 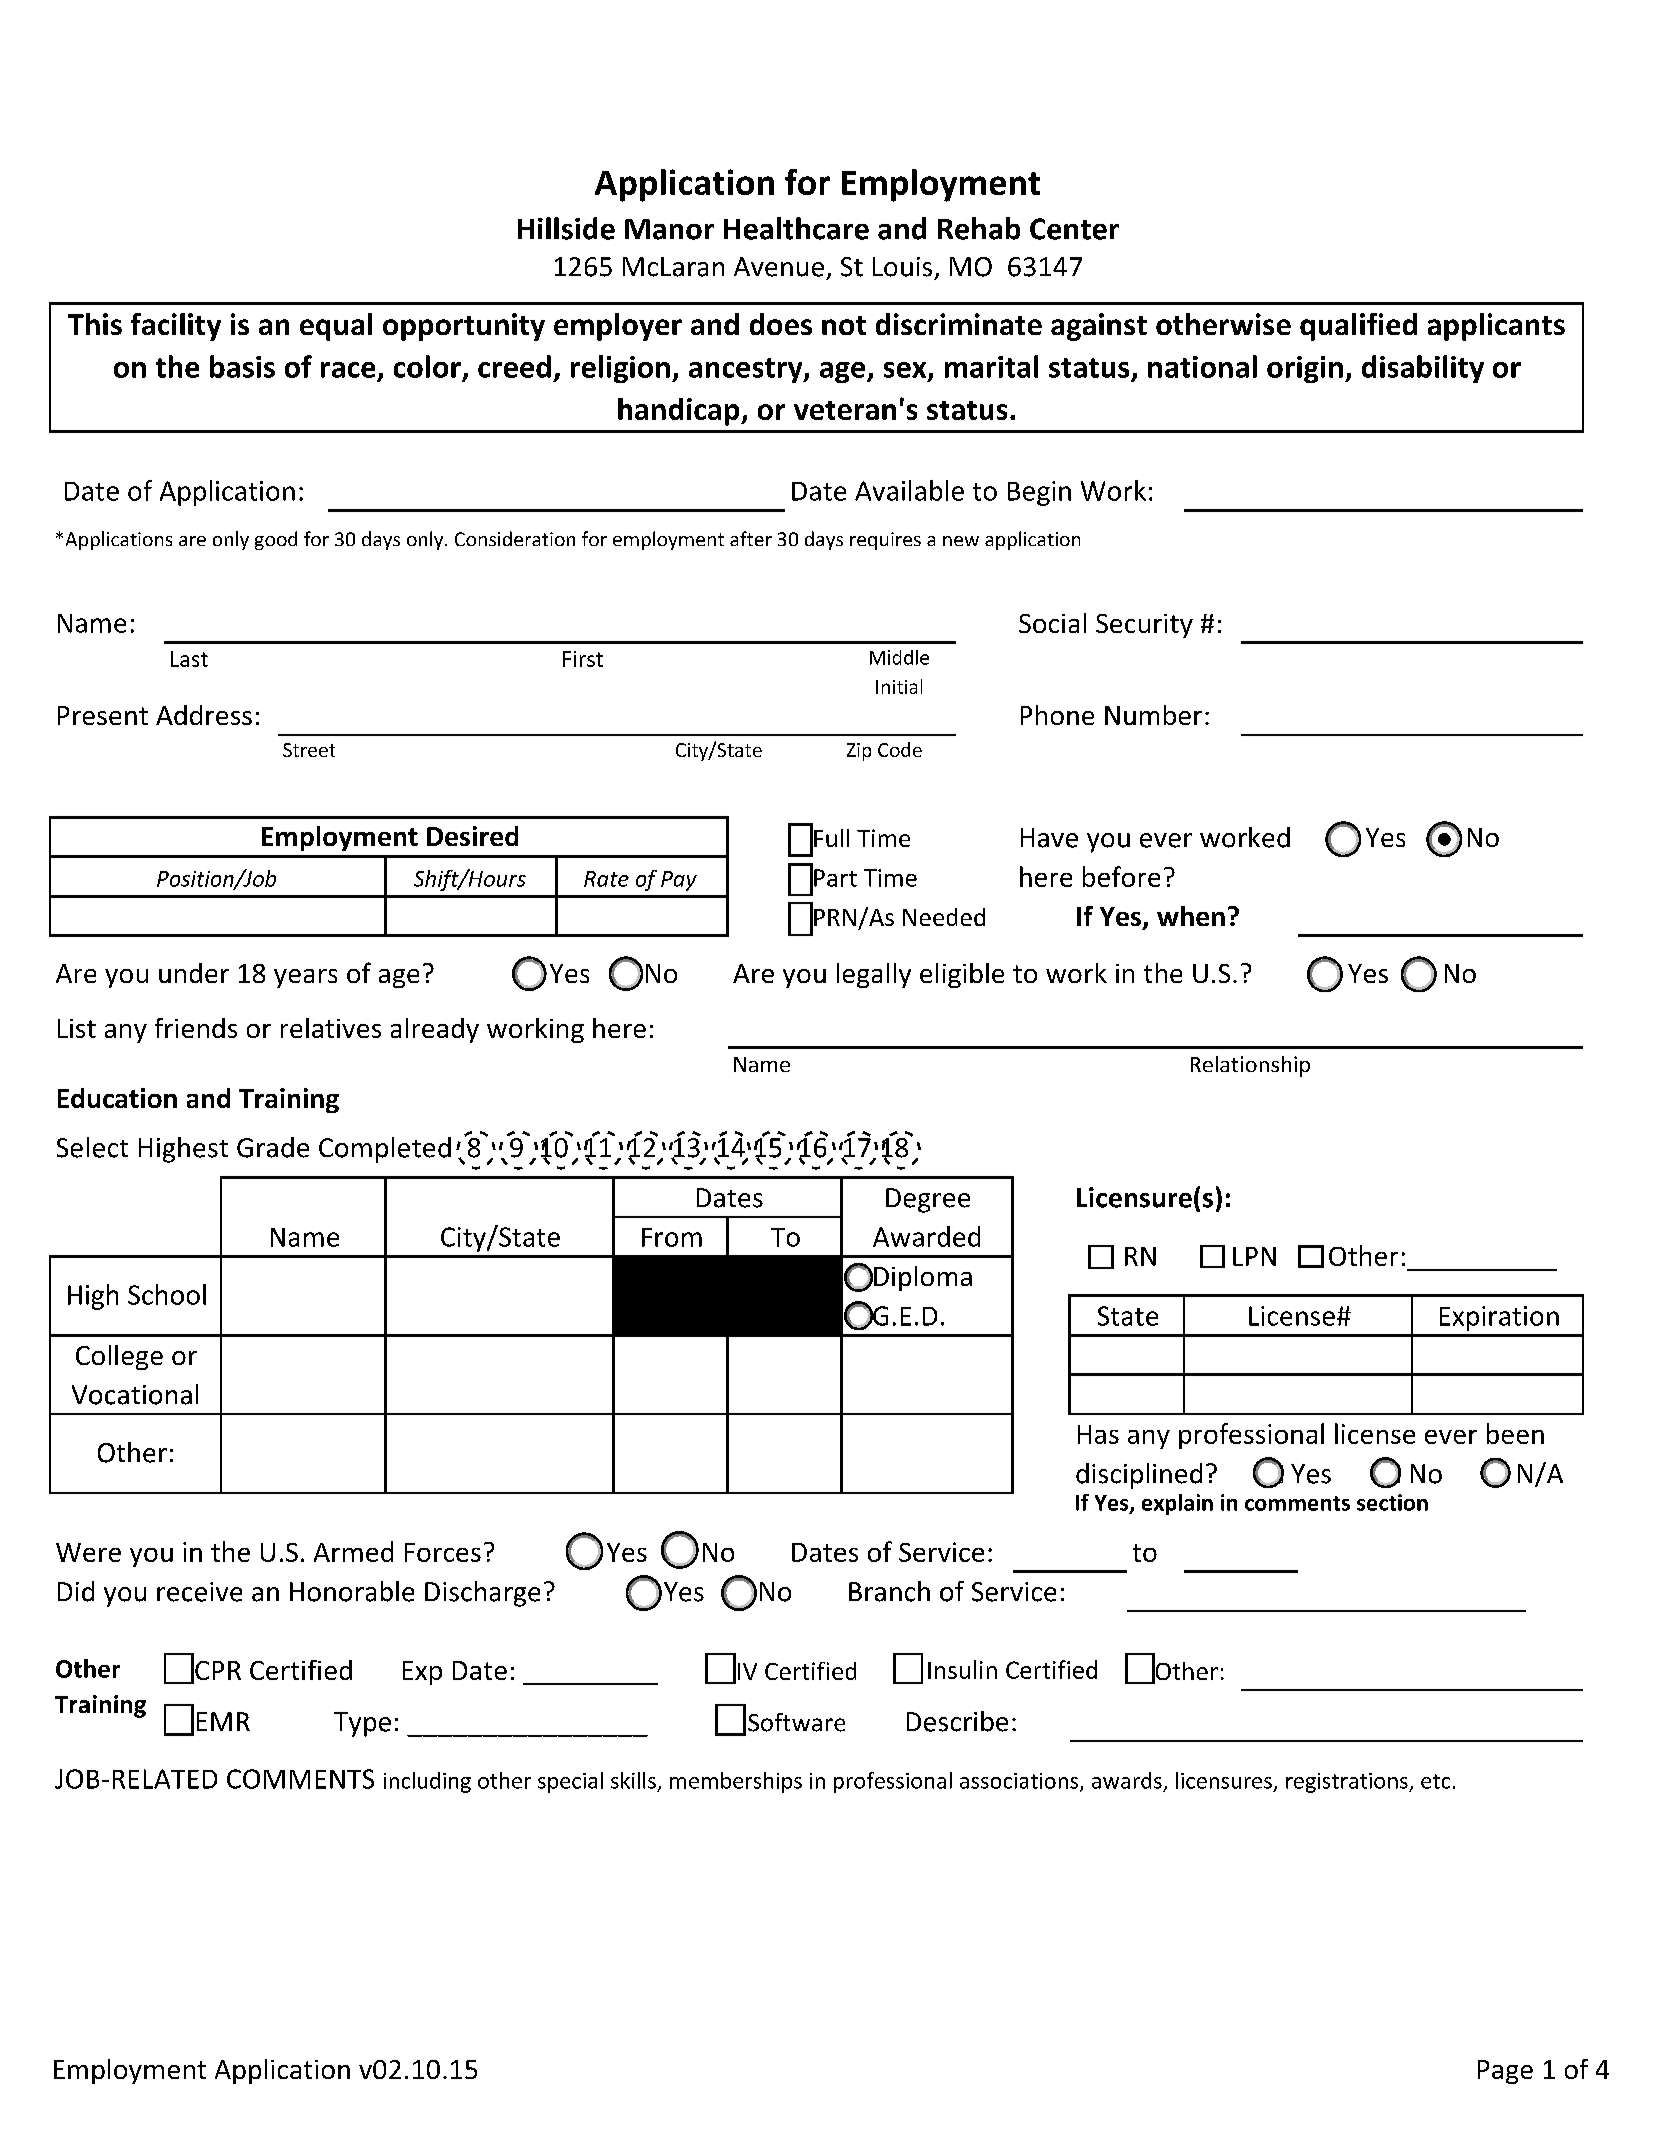 What do you see at coordinates (1505, 2072) in the screenshot?
I see `Page` at bounding box center [1505, 2072].
